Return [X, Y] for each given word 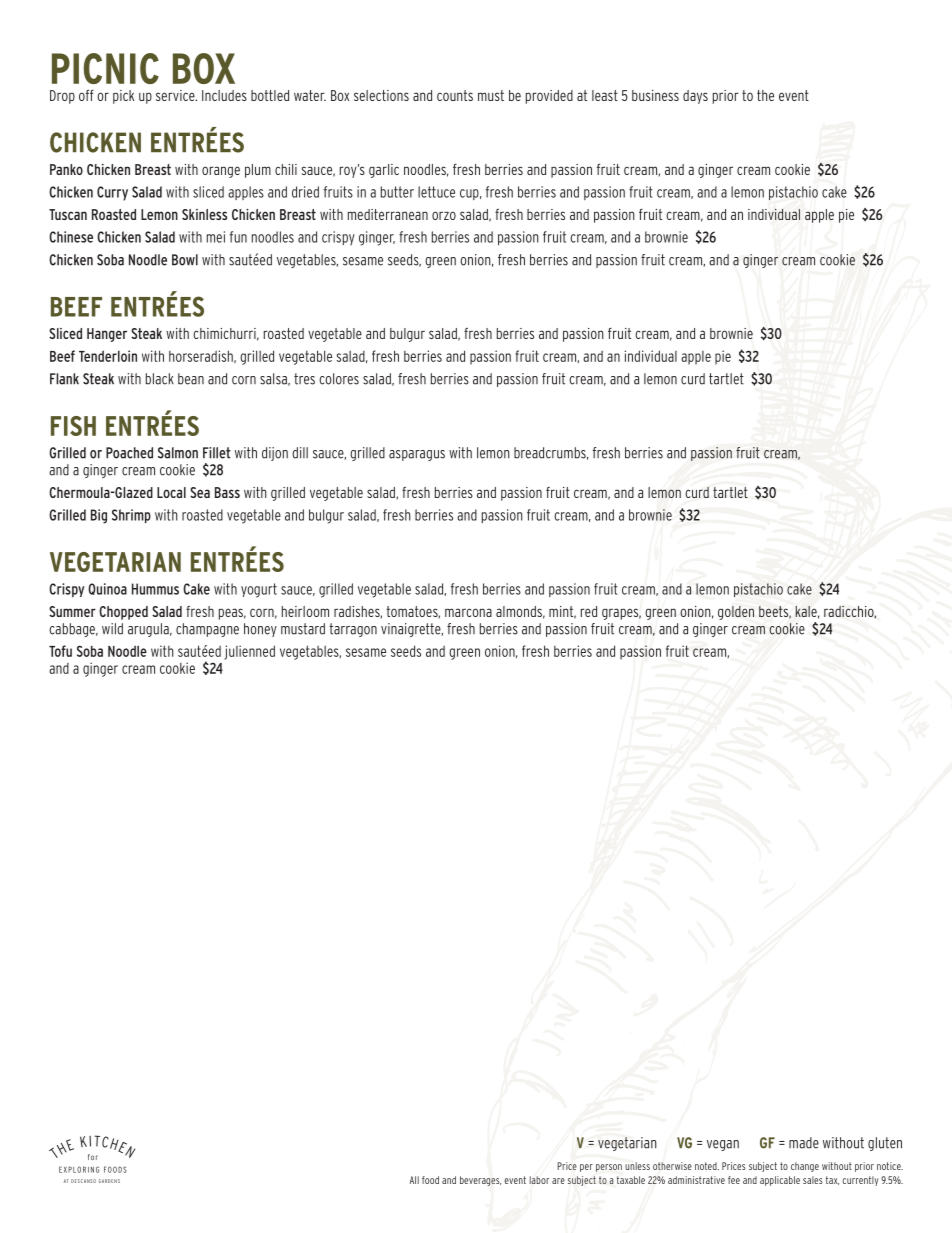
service [176, 95]
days [695, 97]
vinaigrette [412, 630]
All [414, 1180]
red [589, 611]
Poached [129, 453]
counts [455, 95]
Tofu [60, 651]
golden [736, 613]
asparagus [417, 455]
